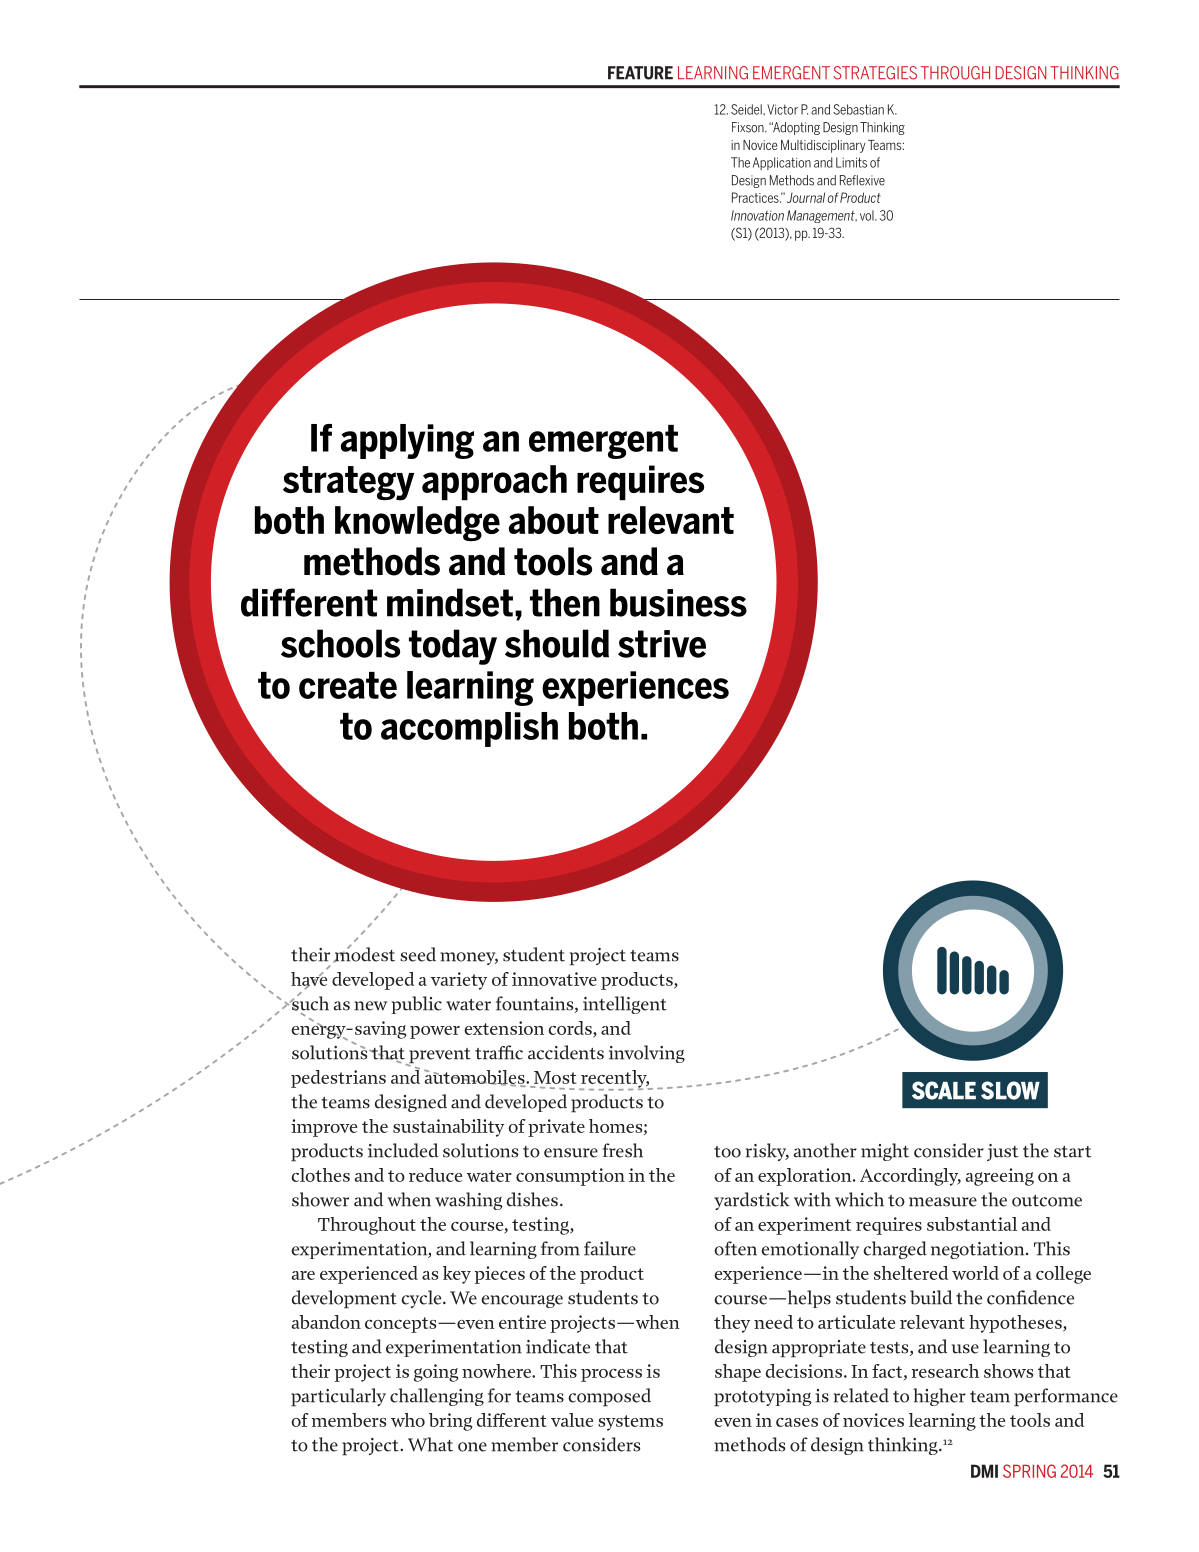 The height and width of the image is (1552, 1199). What do you see at coordinates (662, 644) in the image?
I see `strive` at bounding box center [662, 644].
